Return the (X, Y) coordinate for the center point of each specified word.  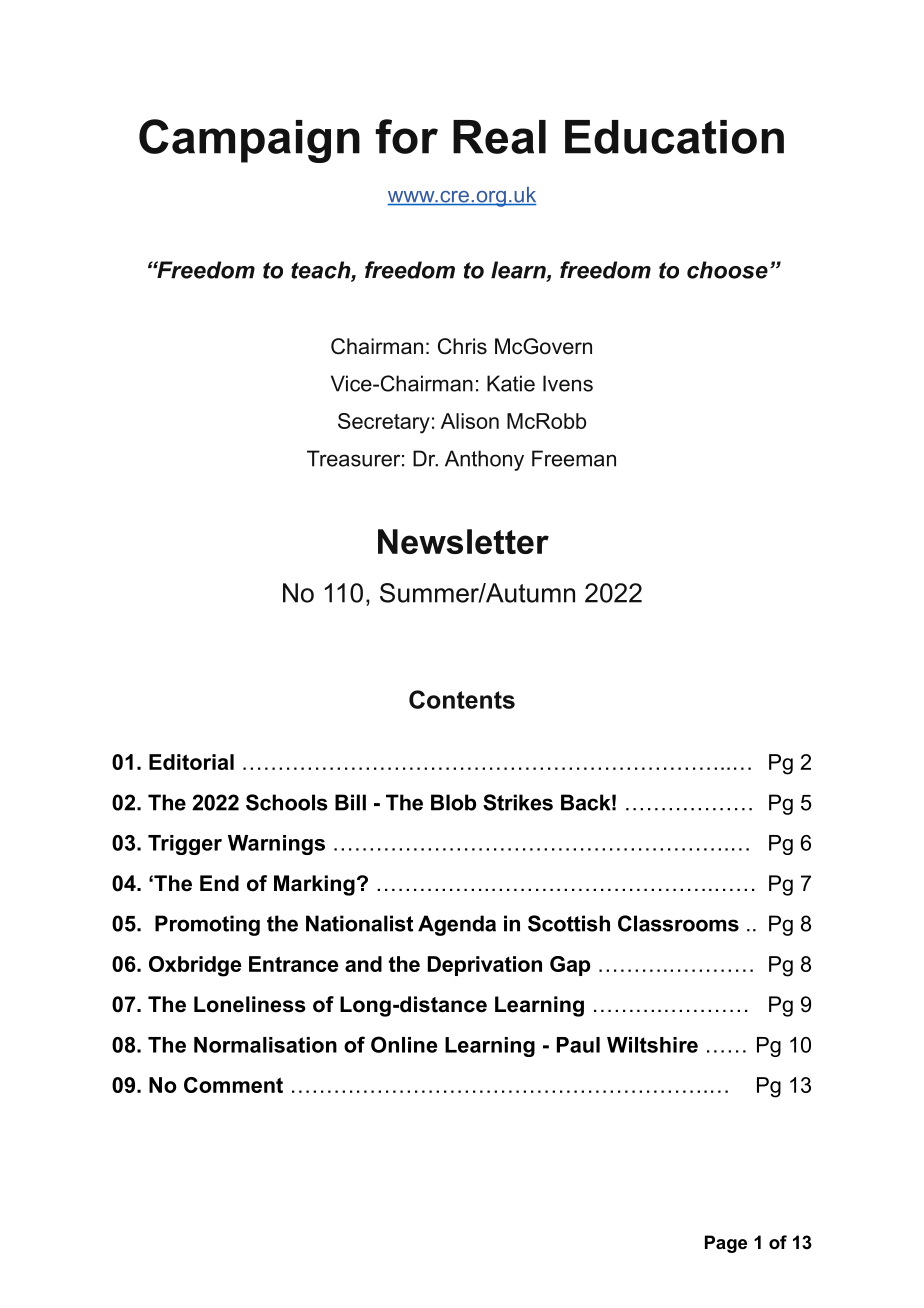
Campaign (249, 141)
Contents (462, 699)
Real (499, 137)
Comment (233, 1085)
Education (674, 137)
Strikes (518, 802)
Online (404, 1044)
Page (726, 1244)
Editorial (191, 762)
